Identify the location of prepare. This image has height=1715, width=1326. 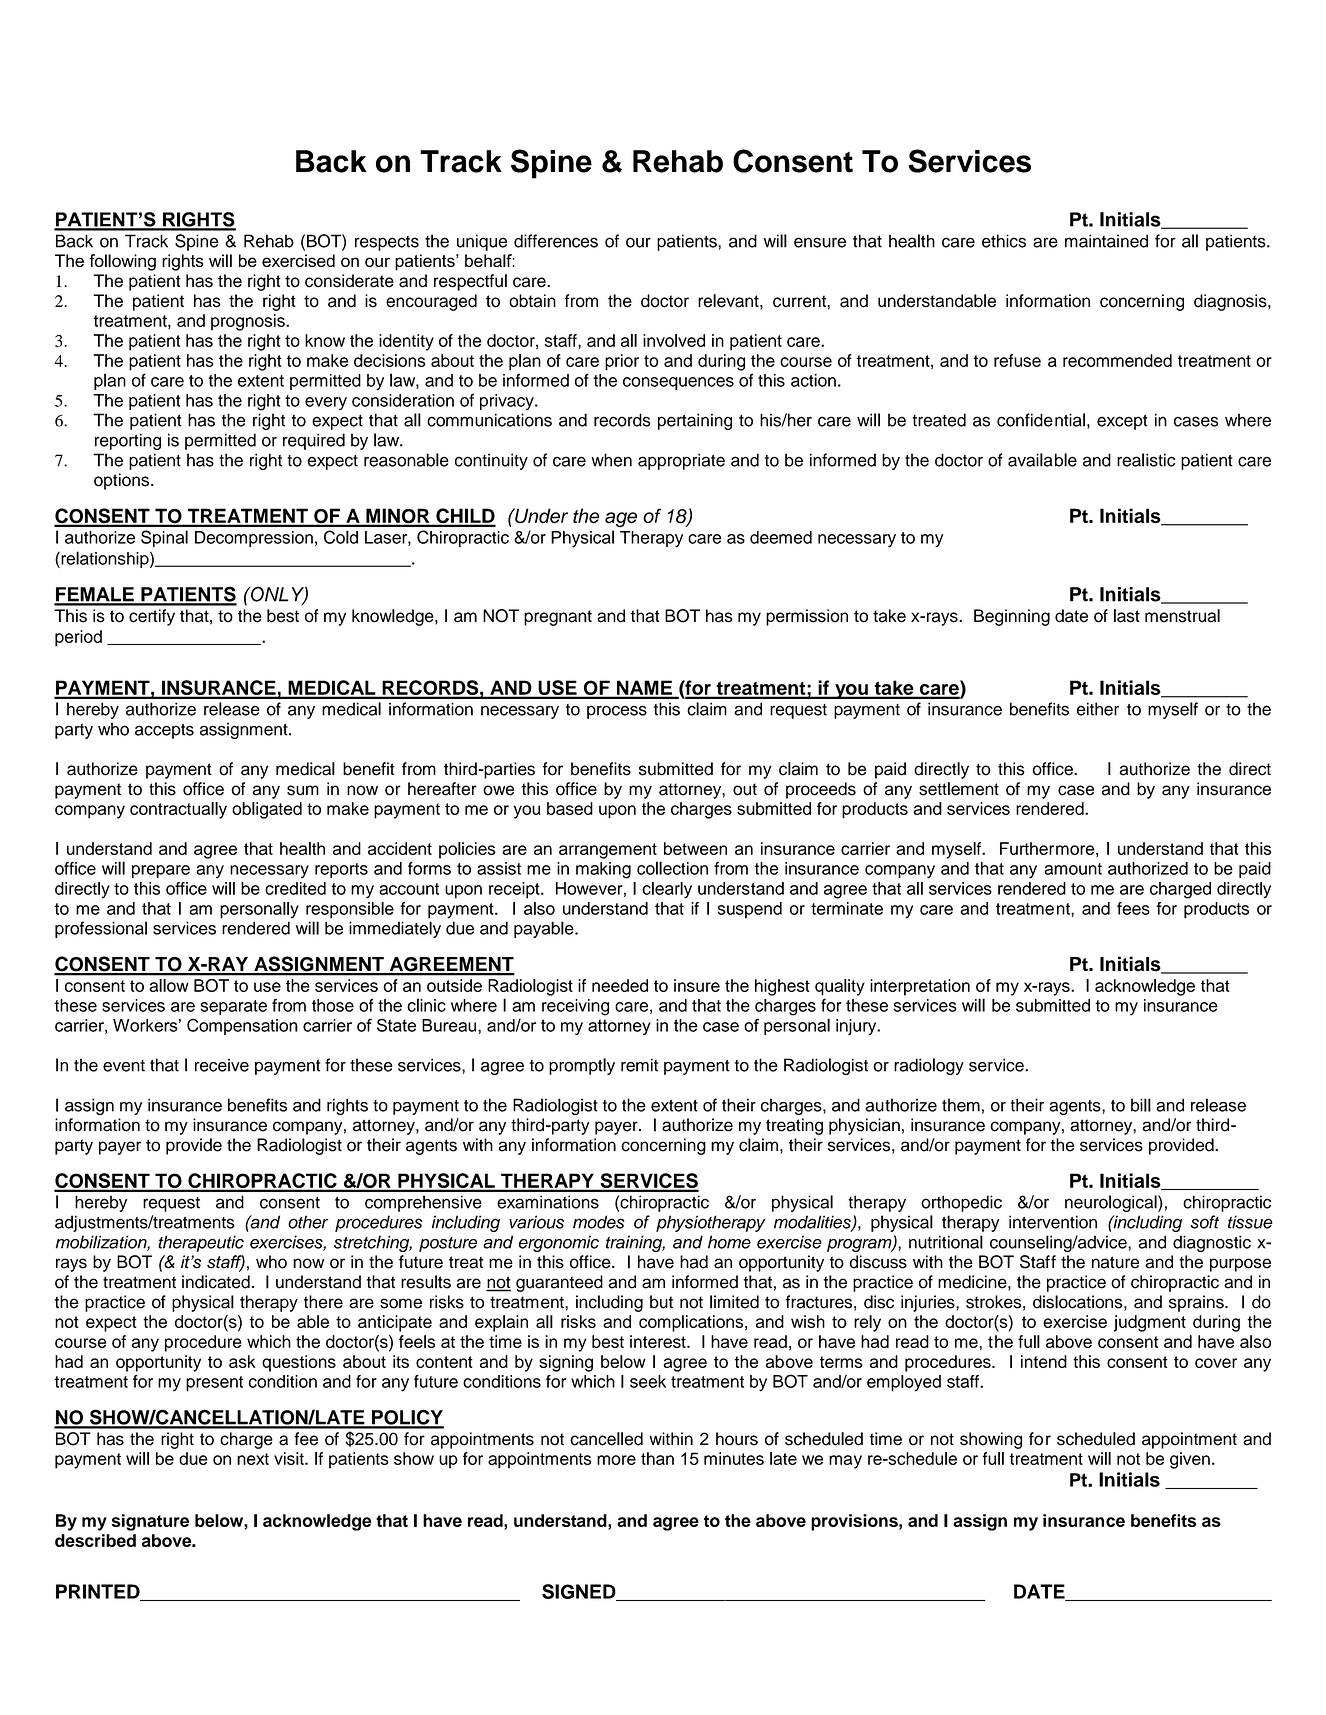
(161, 871).
